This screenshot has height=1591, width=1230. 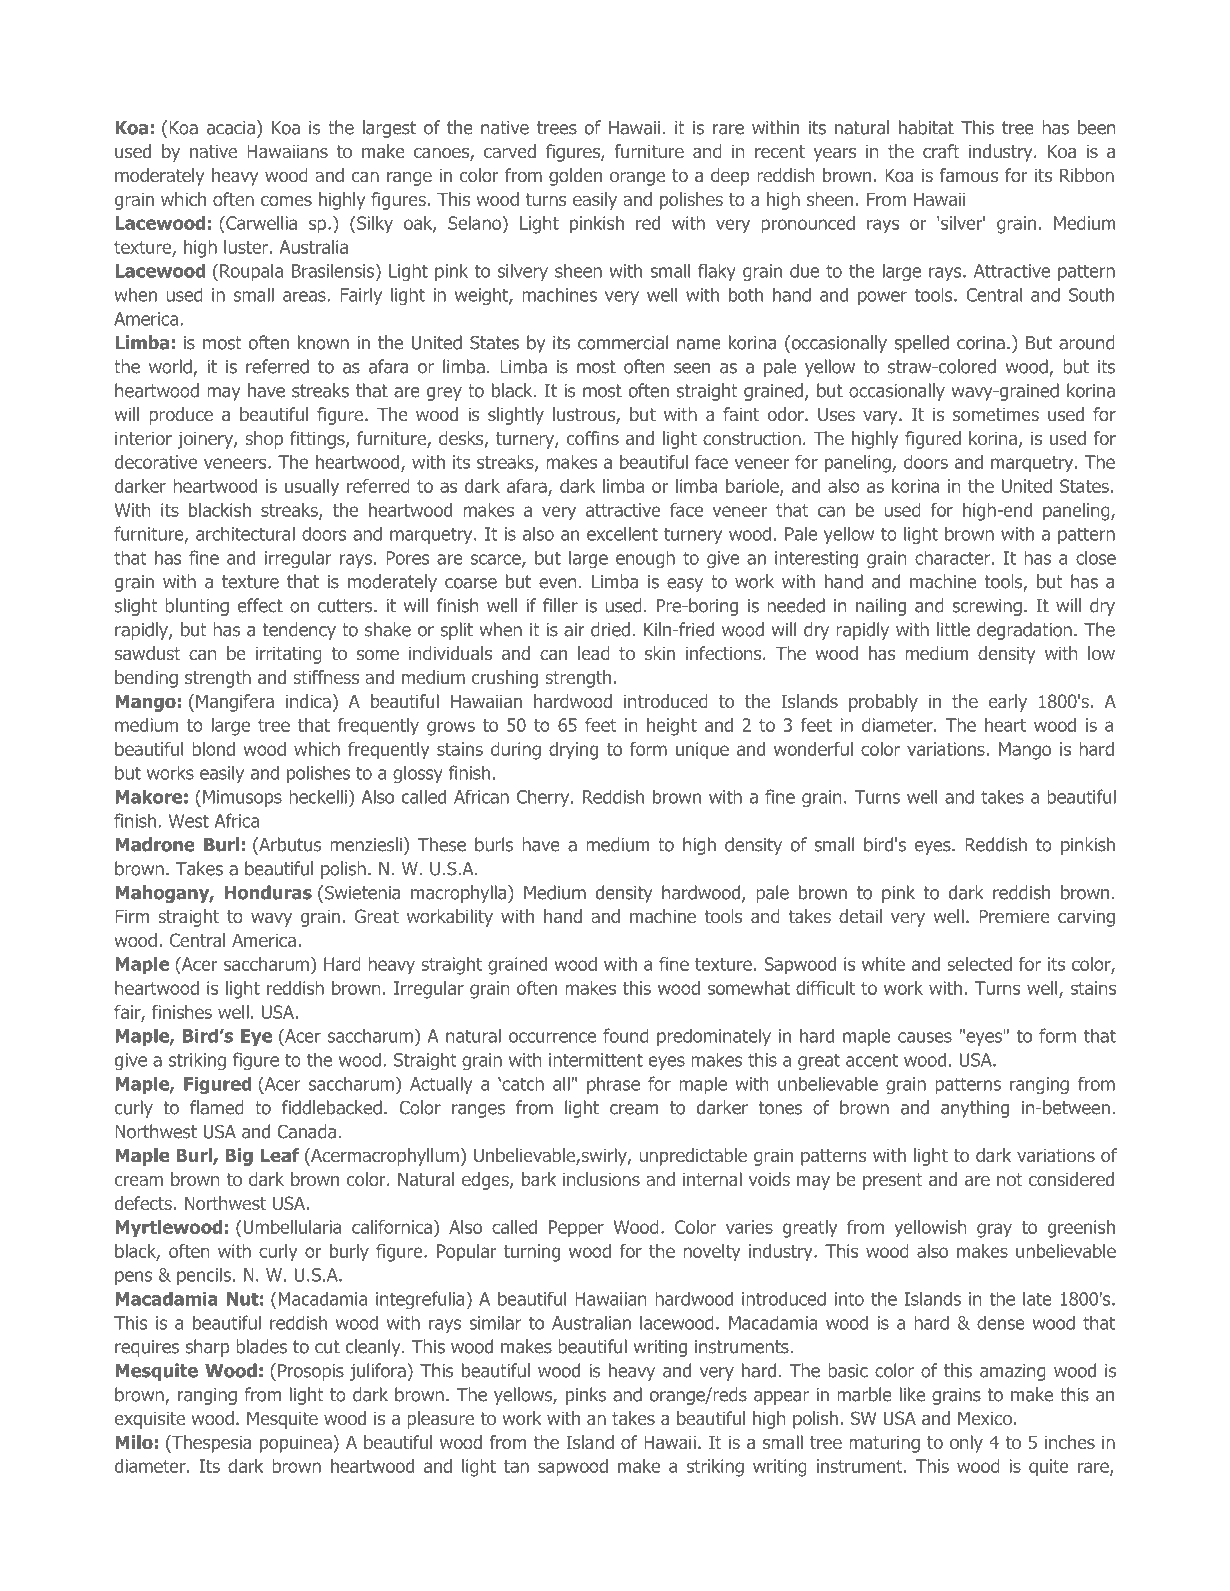 What do you see at coordinates (150, 1420) in the screenshot?
I see `exquisite` at bounding box center [150, 1420].
